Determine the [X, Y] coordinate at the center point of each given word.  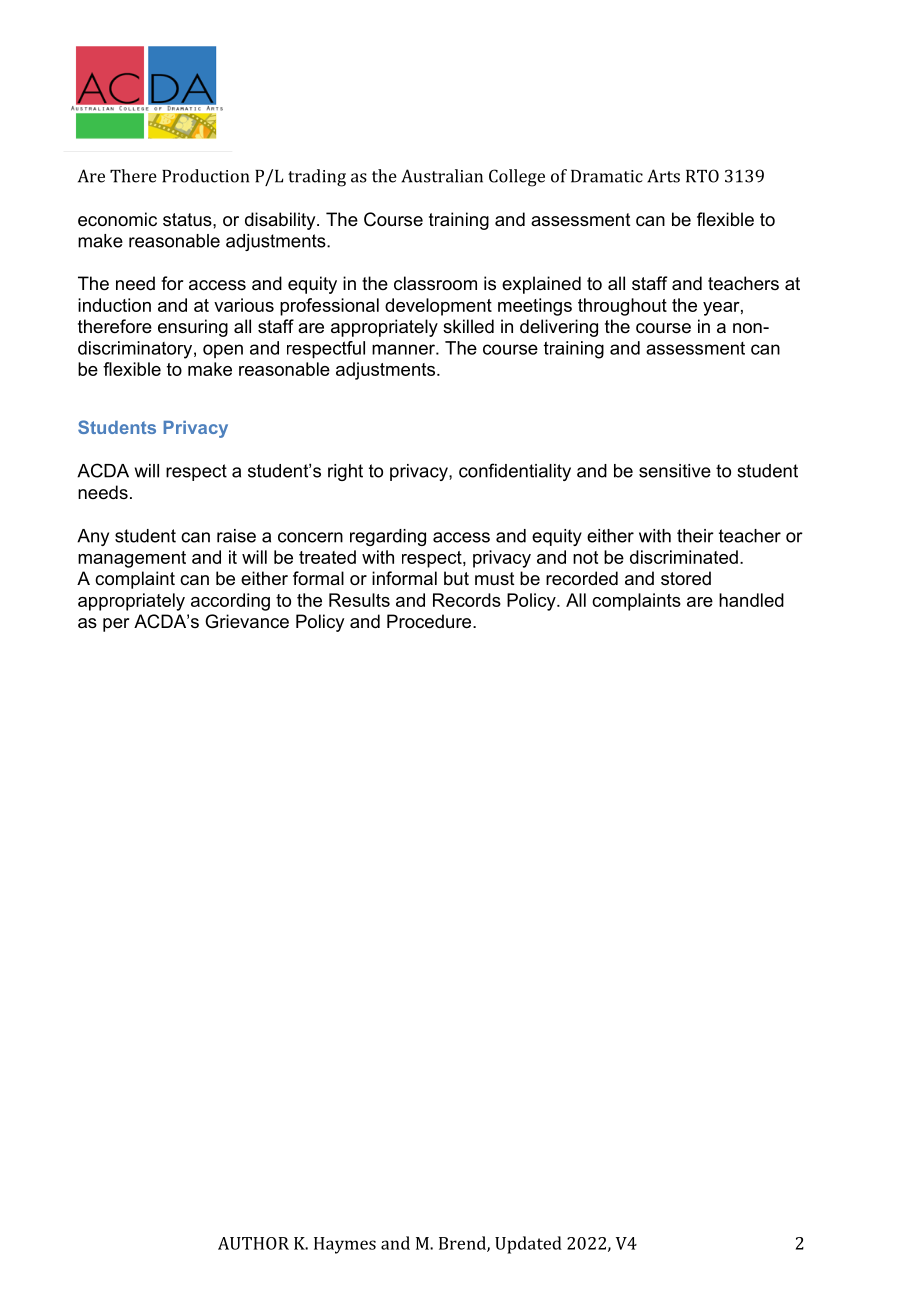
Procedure [430, 621]
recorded [582, 578]
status [188, 220]
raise [236, 536]
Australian [442, 176]
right [345, 472]
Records [467, 600]
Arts [663, 176]
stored [686, 578]
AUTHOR [253, 1243]
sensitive [675, 471]
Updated [528, 1245]
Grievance [247, 621]
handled [751, 600]
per [116, 625]
